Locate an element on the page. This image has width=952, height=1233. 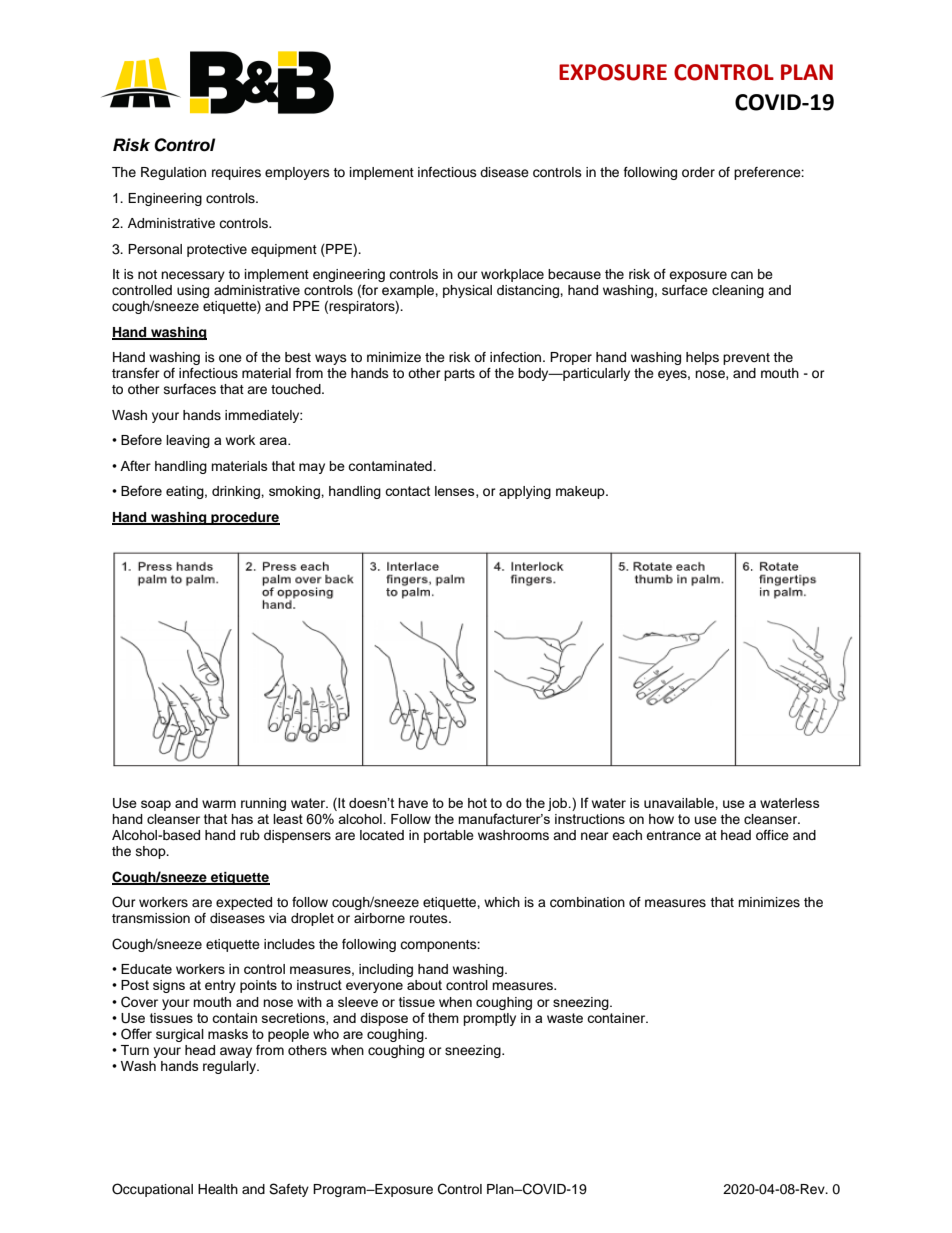
Health is located at coordinates (218, 1189).
